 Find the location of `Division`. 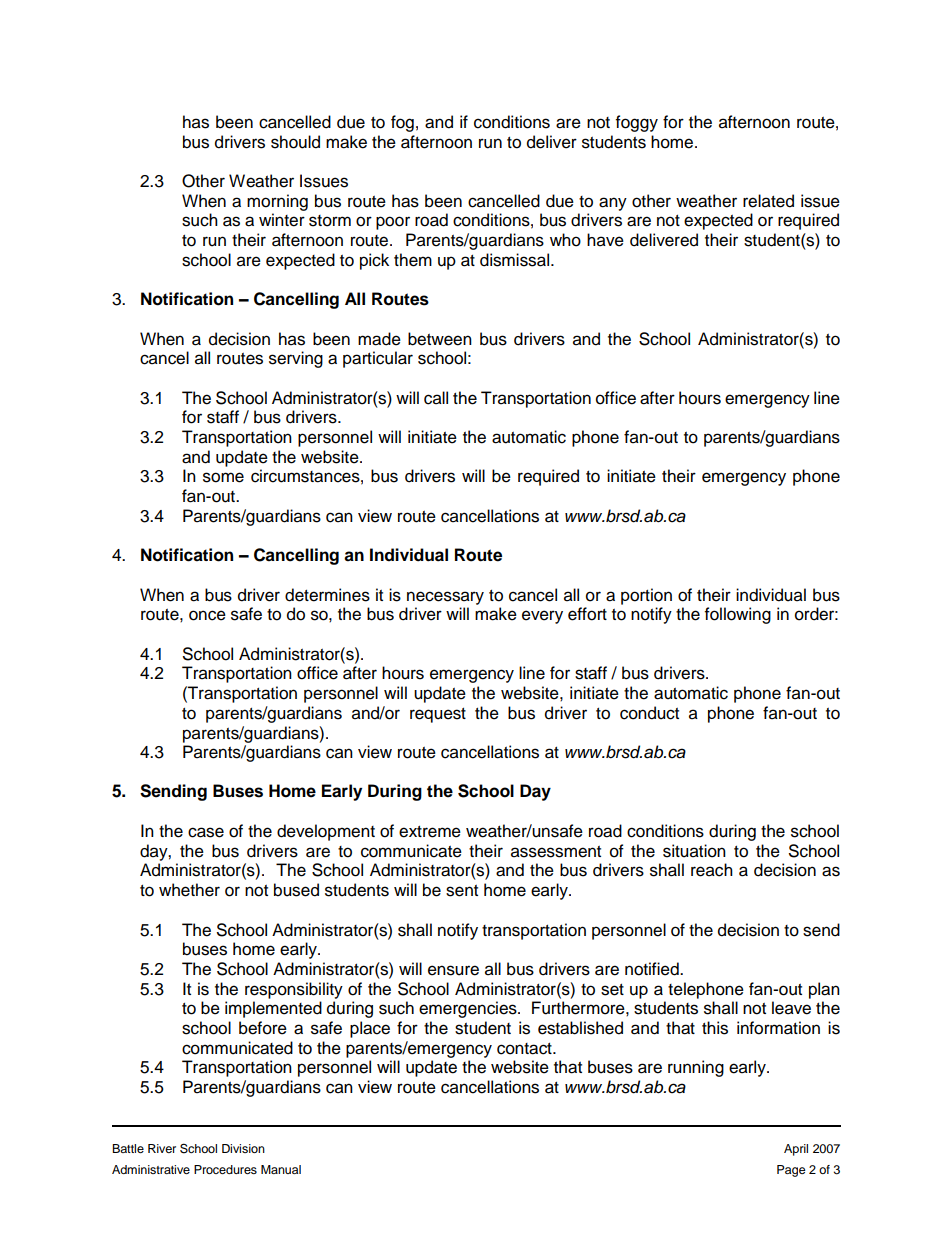

Division is located at coordinates (243, 1148).
